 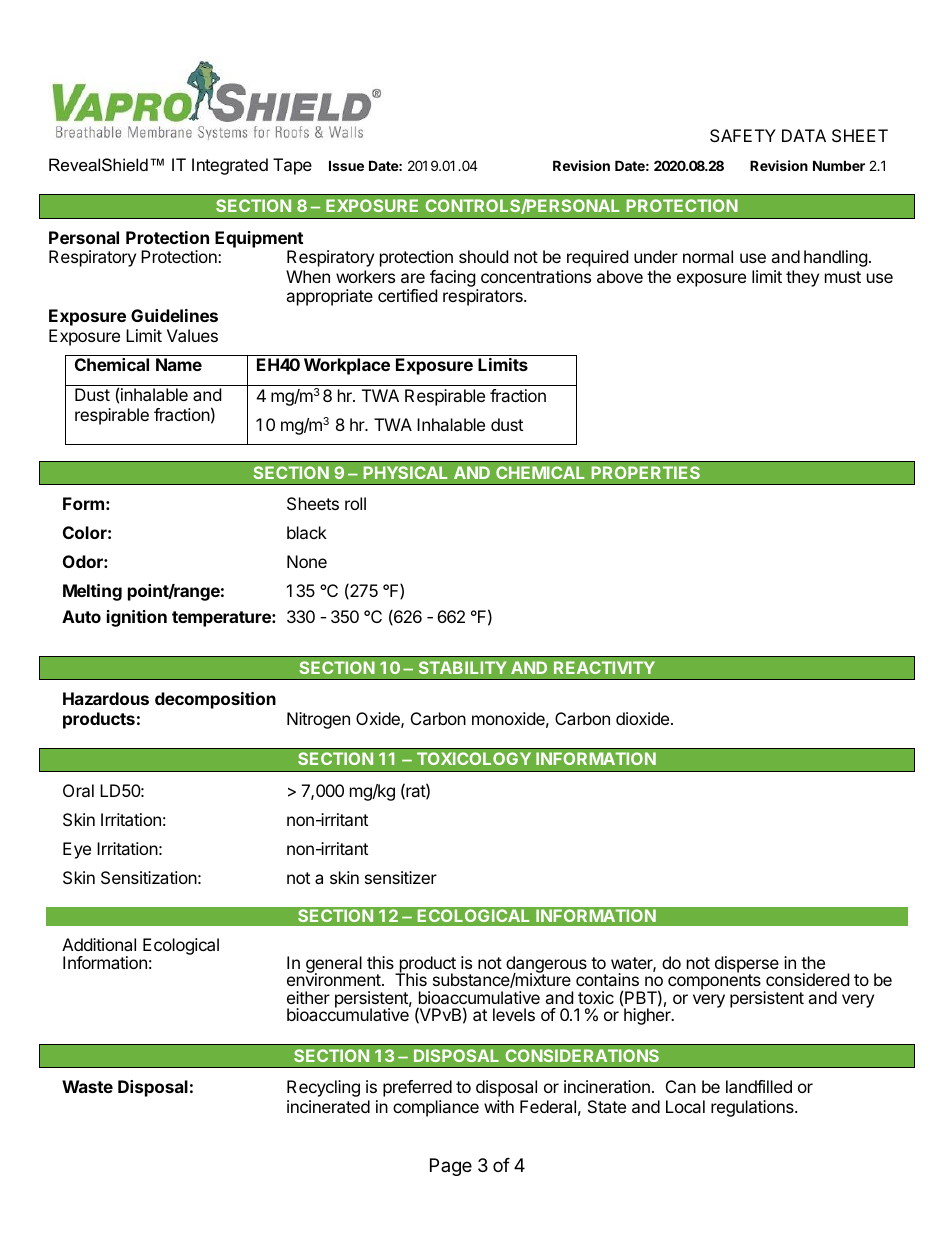 I want to click on PHYSICAL, so click(x=405, y=472).
